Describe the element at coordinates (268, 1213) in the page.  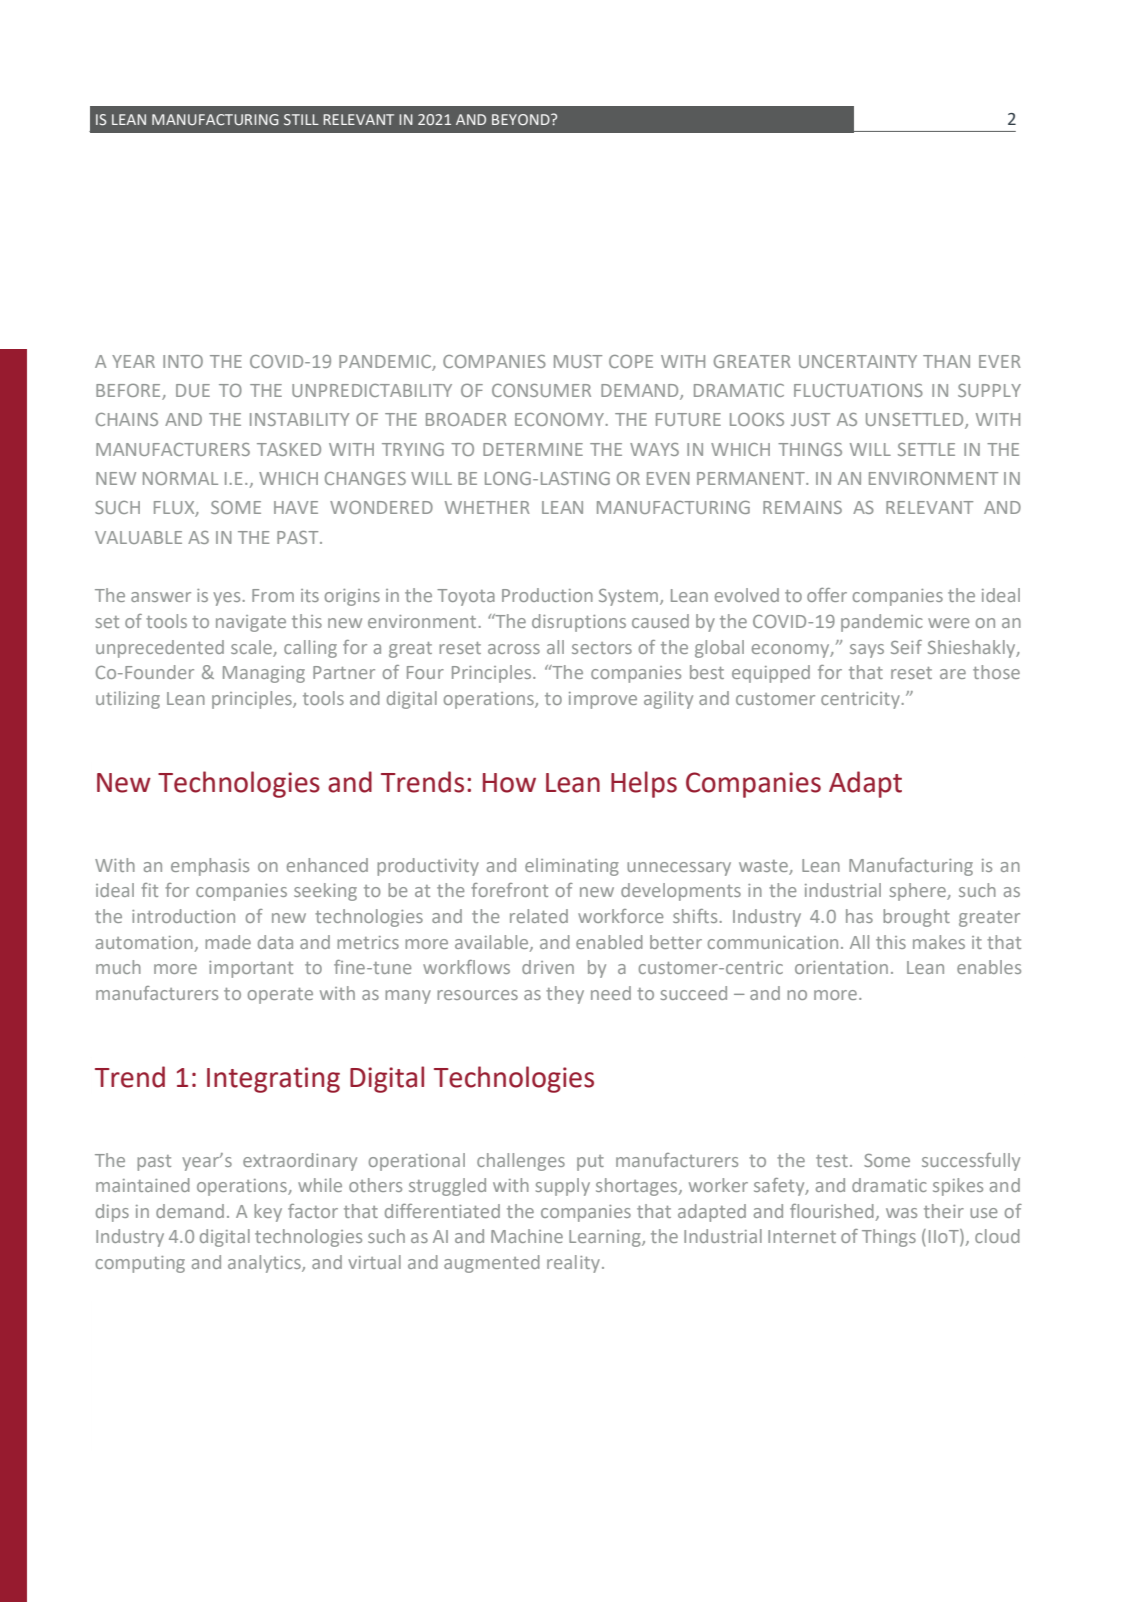
I see `key` at that location.
